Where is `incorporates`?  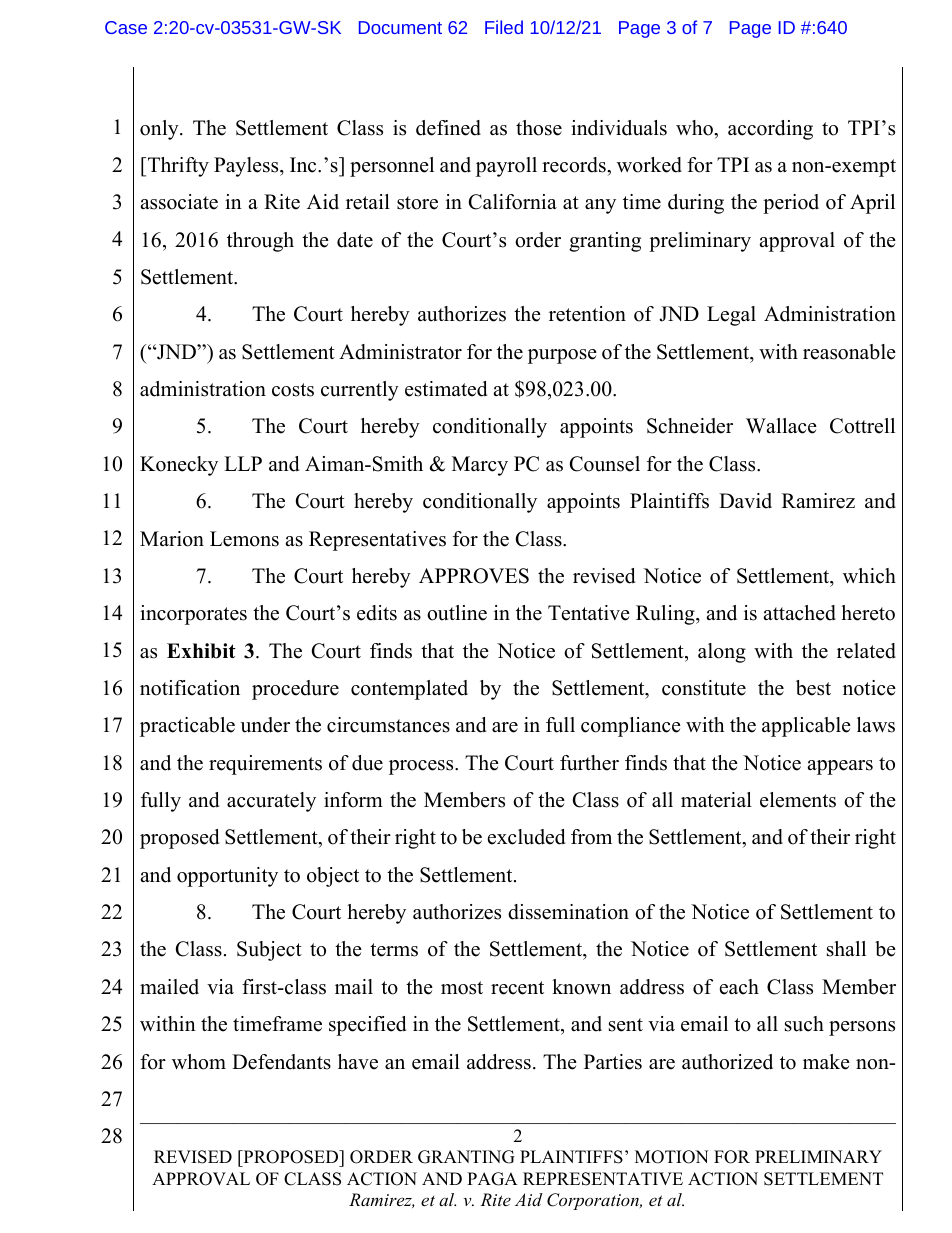 incorporates is located at coordinates (193, 615).
